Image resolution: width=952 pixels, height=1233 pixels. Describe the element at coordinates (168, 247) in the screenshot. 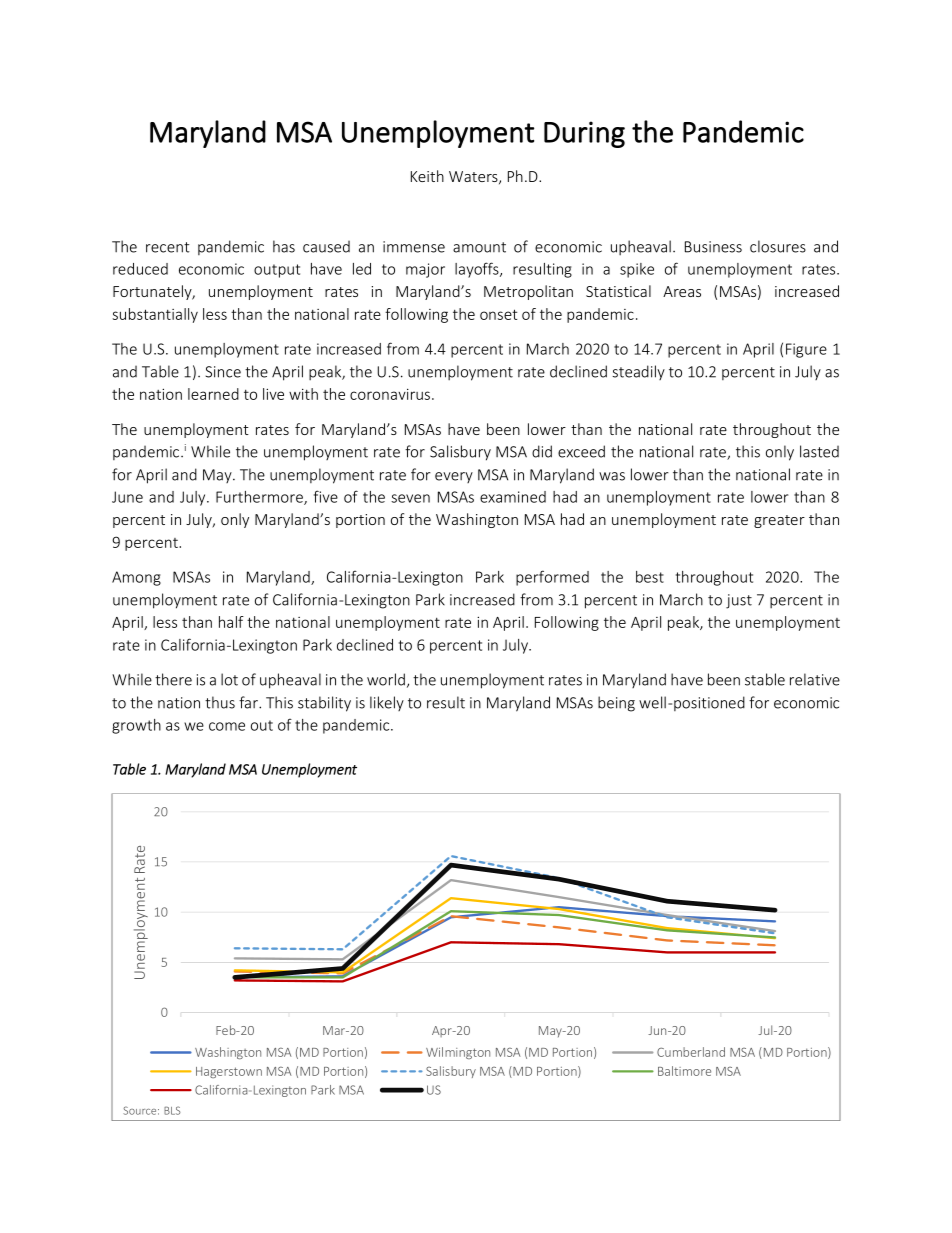

I see `recent` at that location.
